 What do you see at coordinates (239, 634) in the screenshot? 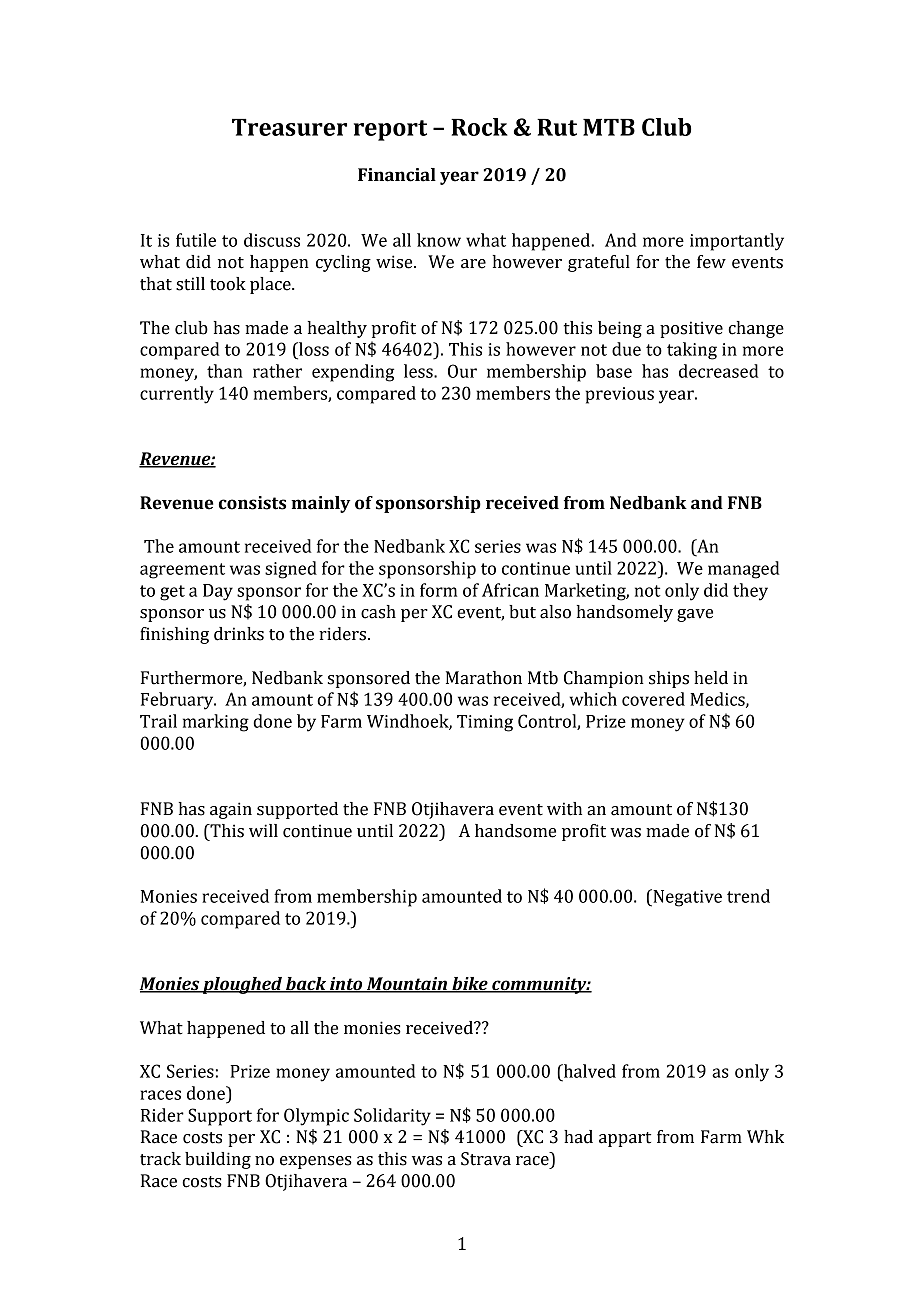
I see `drinks` at bounding box center [239, 634].
